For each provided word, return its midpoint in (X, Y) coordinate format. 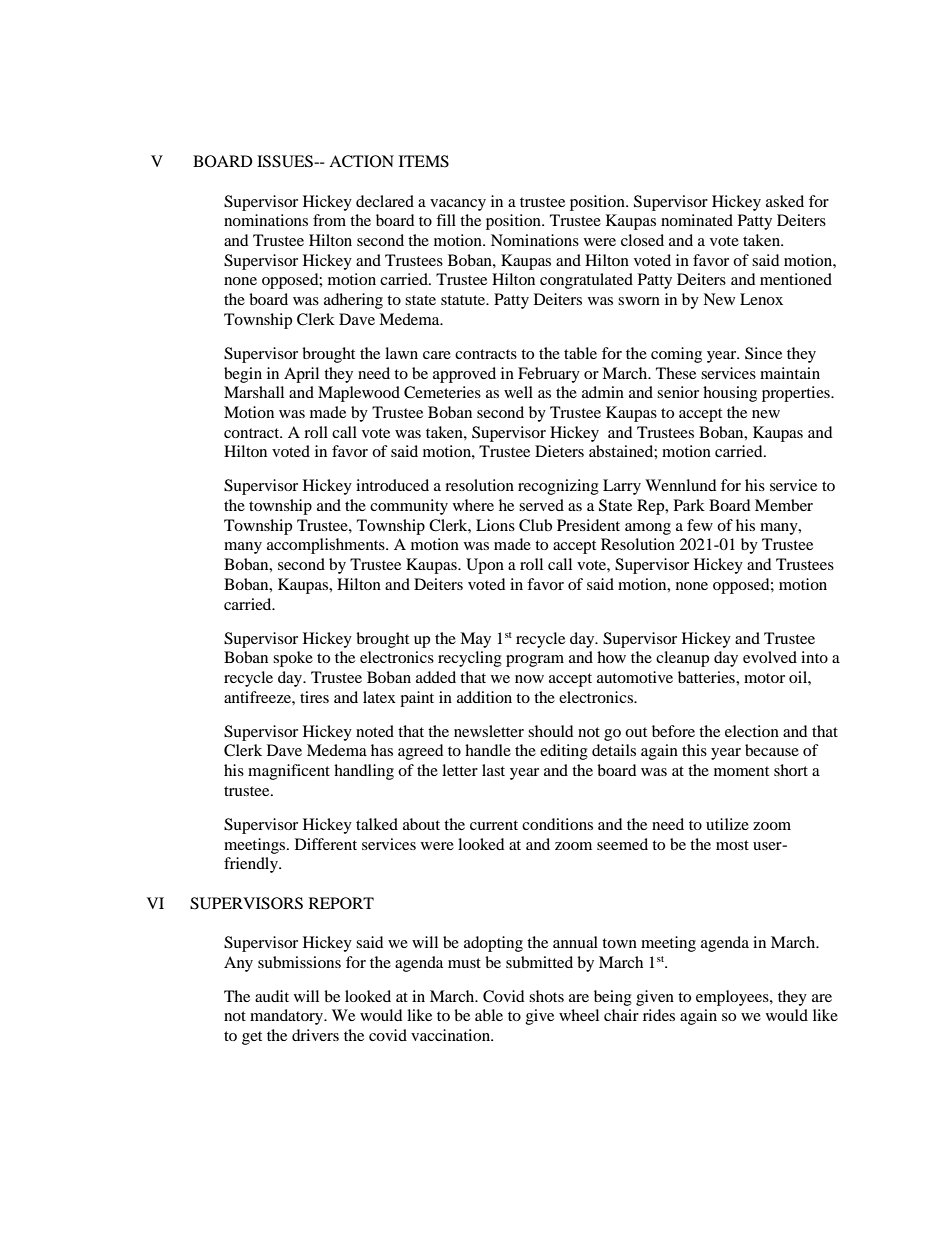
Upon (485, 566)
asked (785, 201)
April (301, 375)
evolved (770, 657)
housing (730, 394)
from (329, 220)
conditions (557, 824)
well (518, 392)
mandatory (288, 1017)
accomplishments (327, 546)
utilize (727, 824)
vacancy (458, 205)
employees (733, 998)
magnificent (289, 772)
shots (546, 996)
